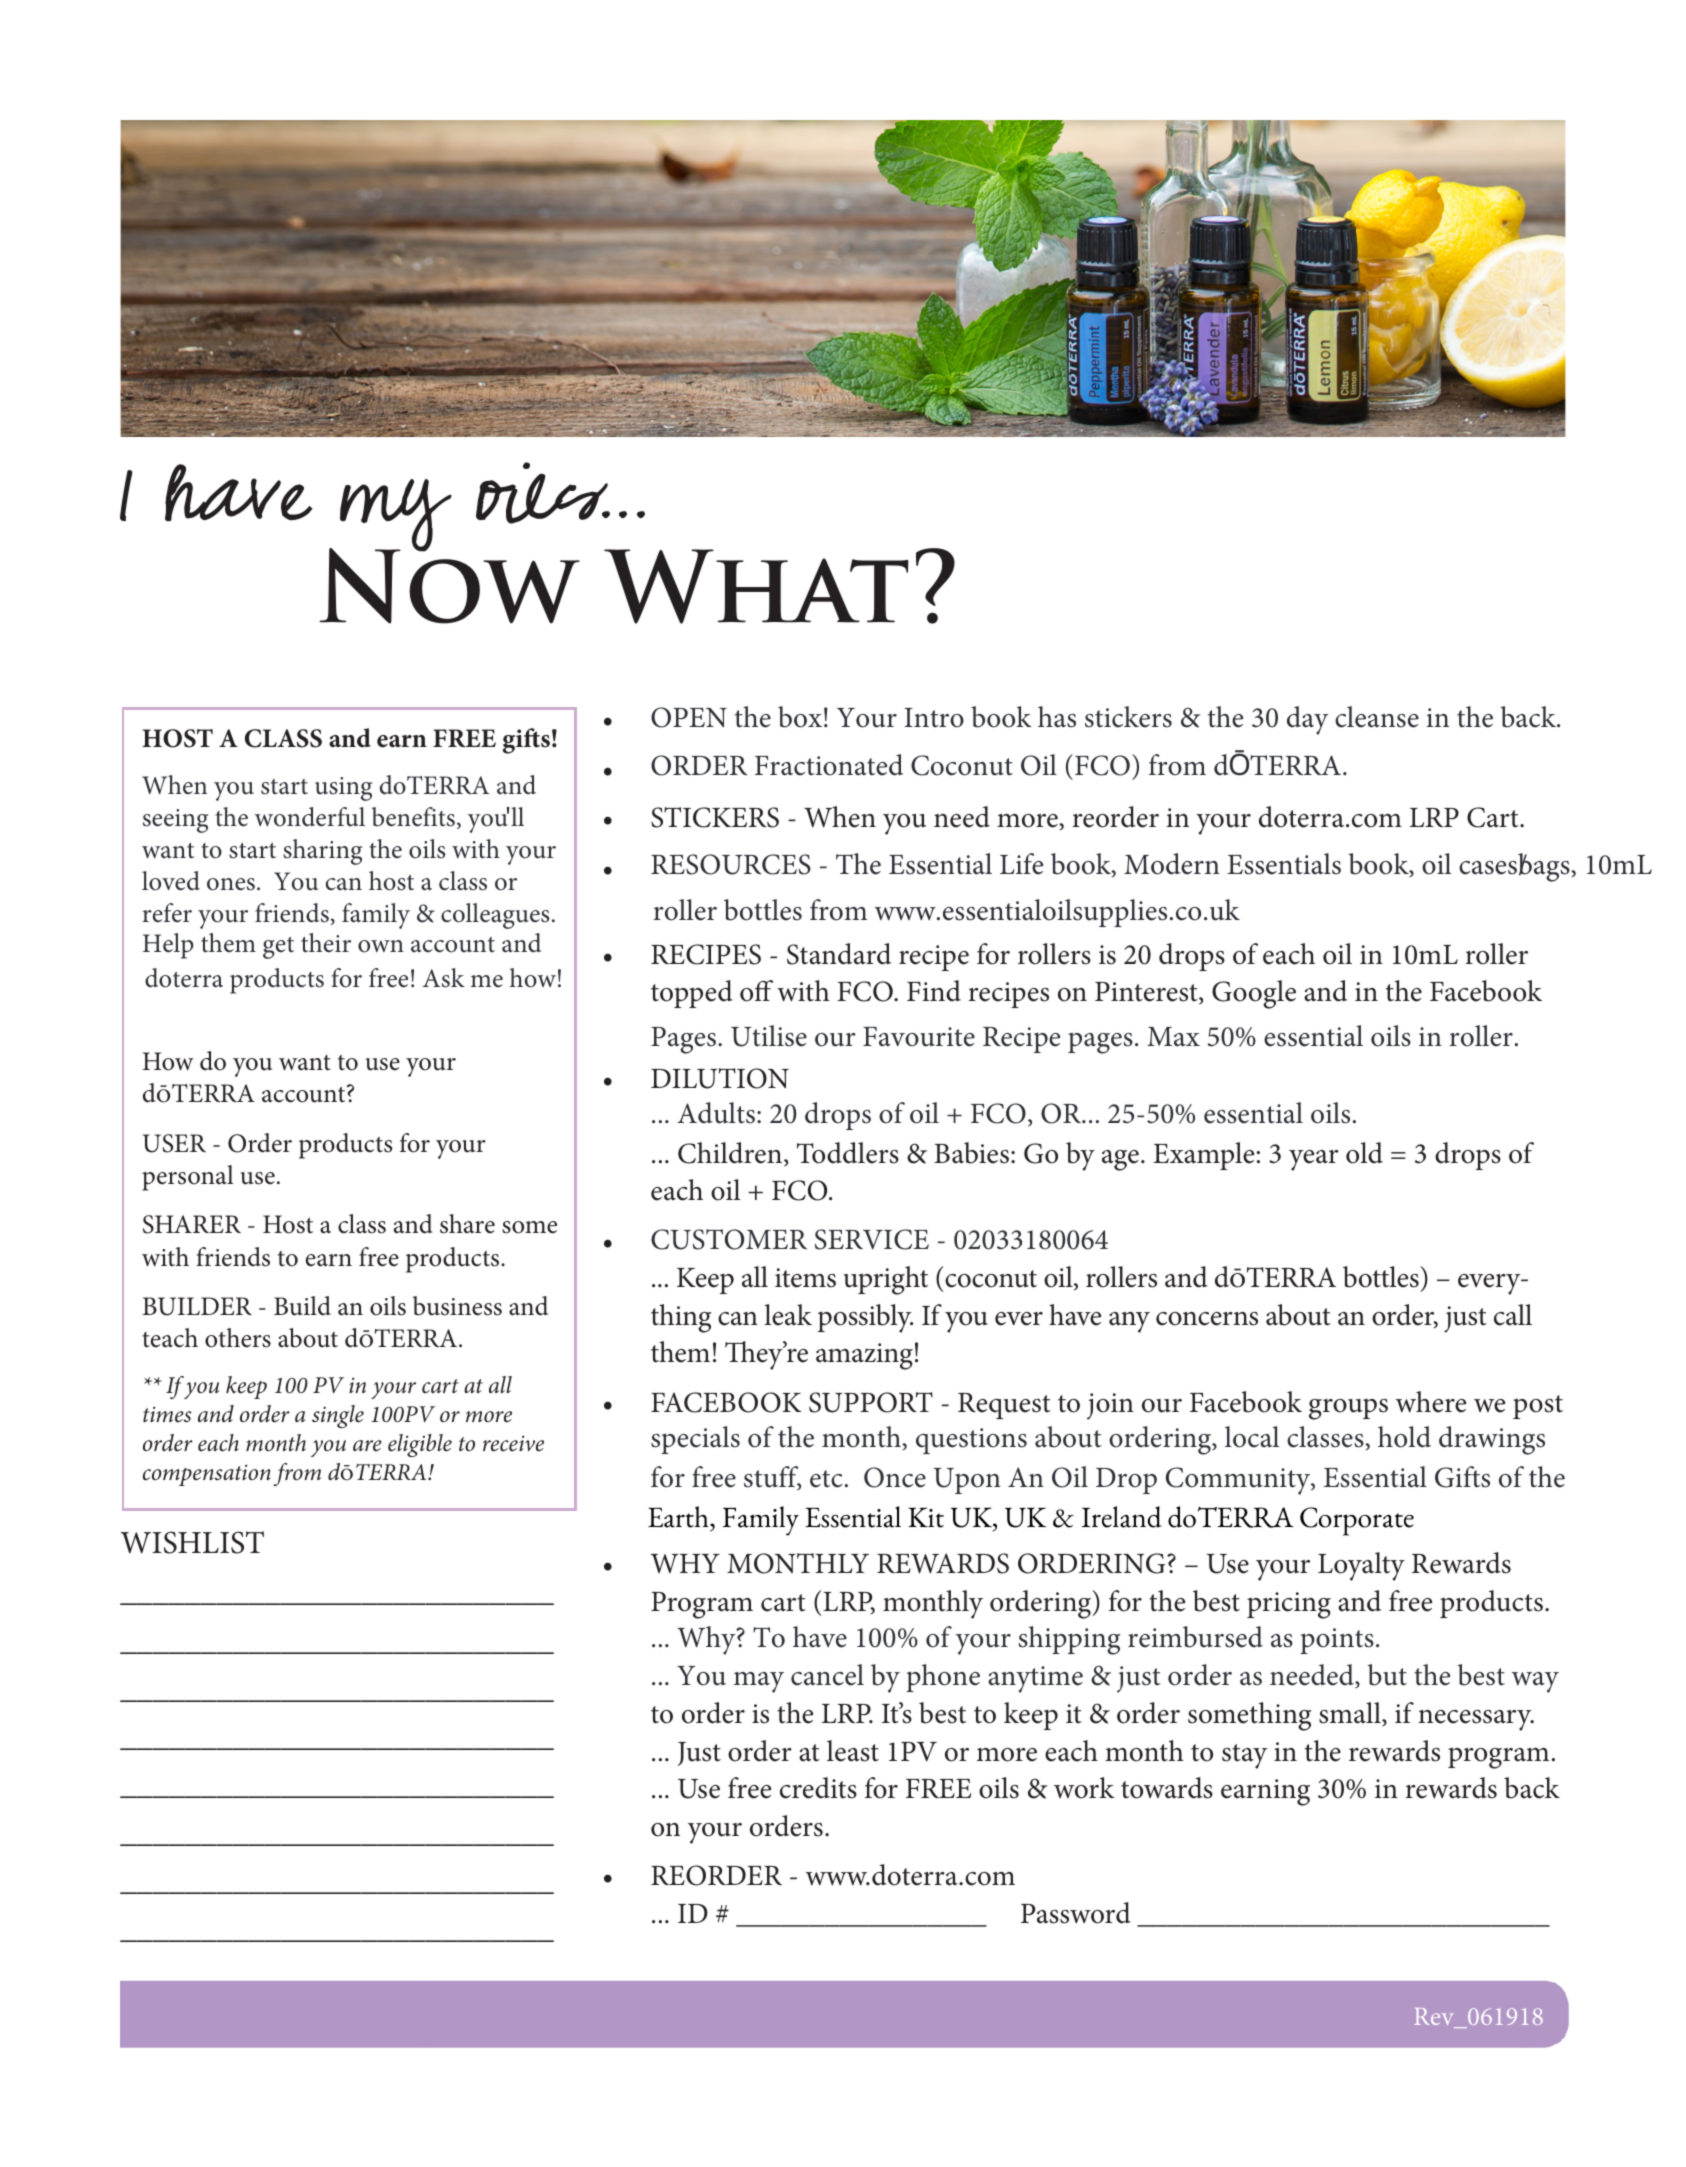 The width and height of the page is (1686, 2167). I want to click on Now, so click(449, 585).
